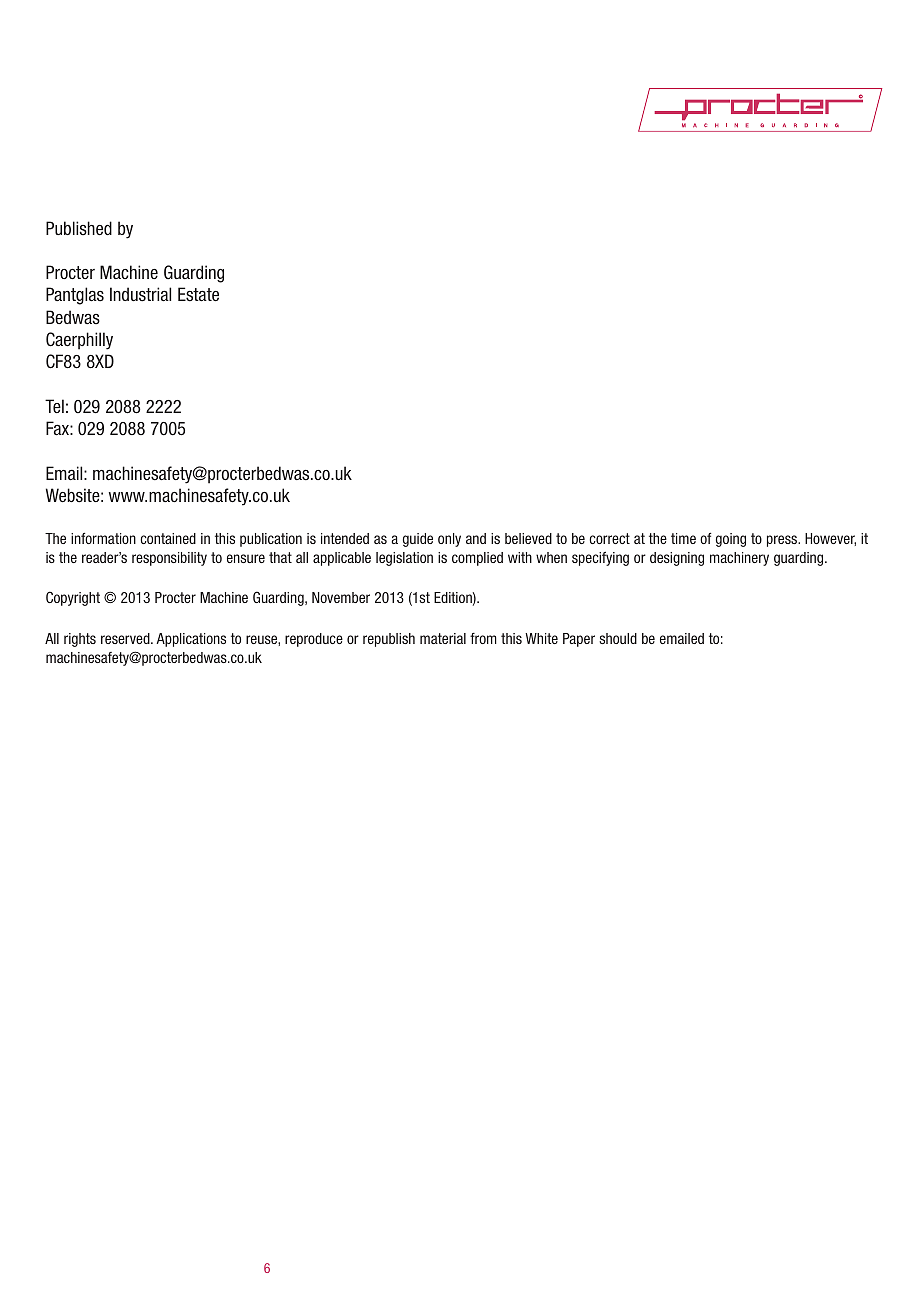 The height and width of the screenshot is (1308, 924). I want to click on Published, so click(79, 228).
